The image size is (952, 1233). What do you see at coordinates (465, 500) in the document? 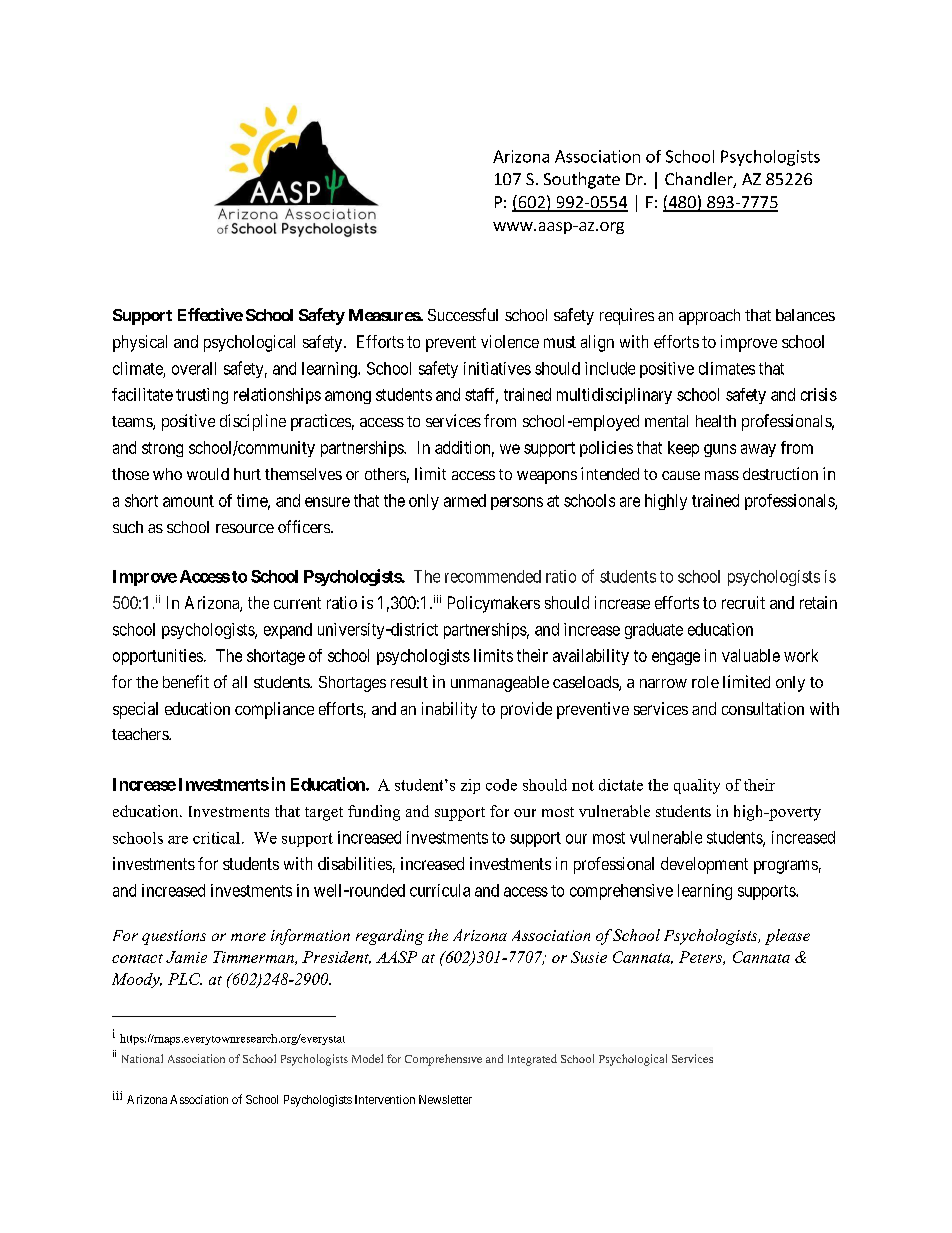
I see `armed` at bounding box center [465, 500].
